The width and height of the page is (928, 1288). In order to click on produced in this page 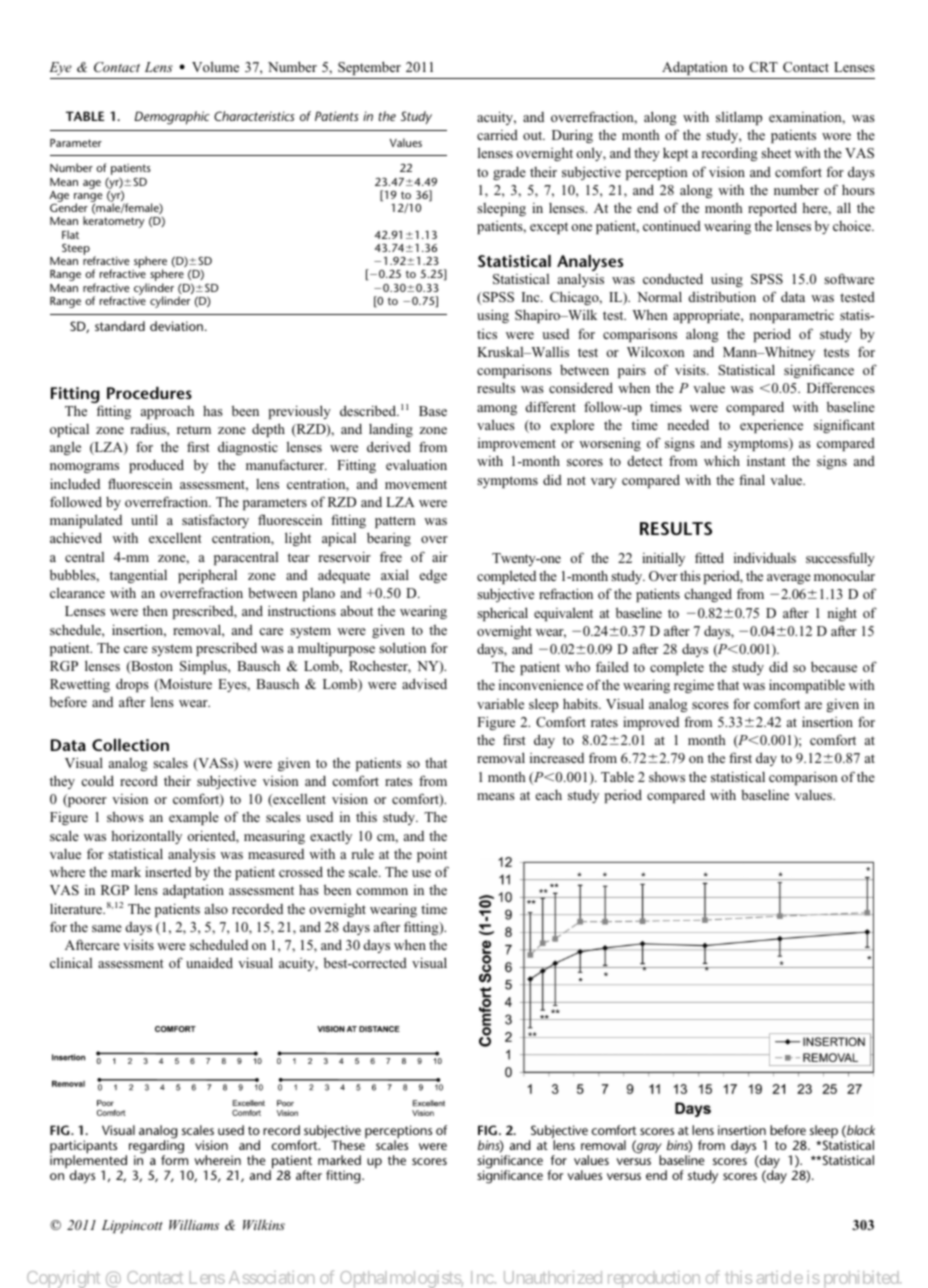, I will do `click(156, 466)`.
